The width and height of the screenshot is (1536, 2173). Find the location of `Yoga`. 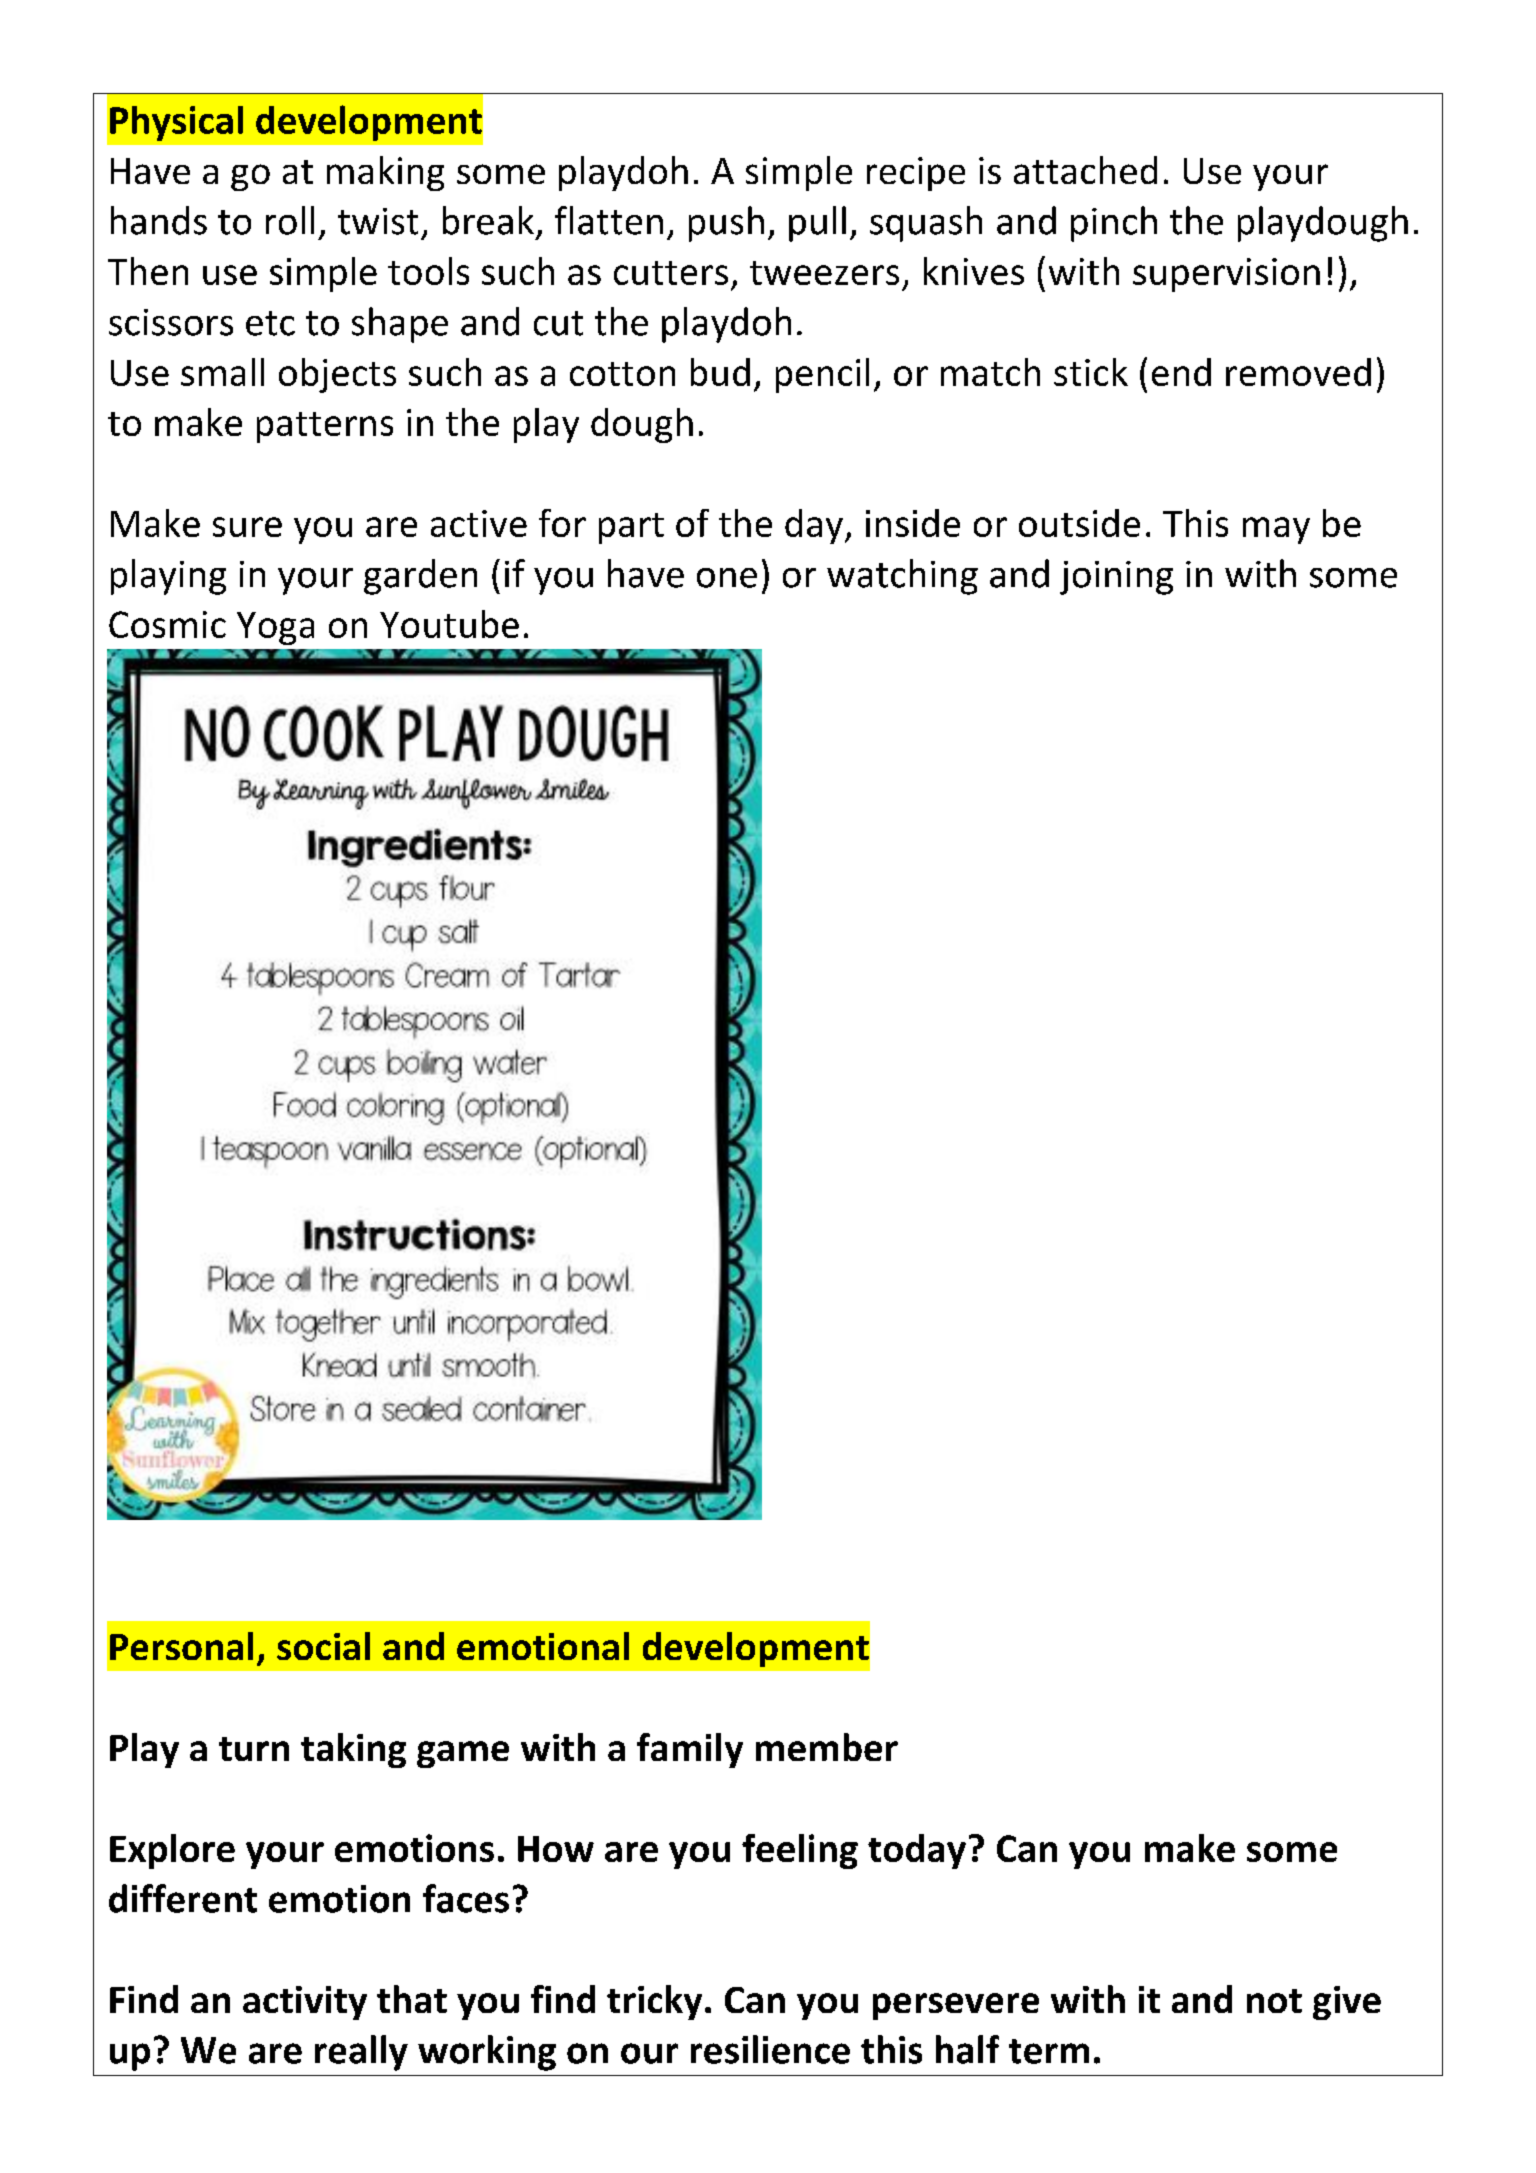

Yoga is located at coordinates (275, 628).
